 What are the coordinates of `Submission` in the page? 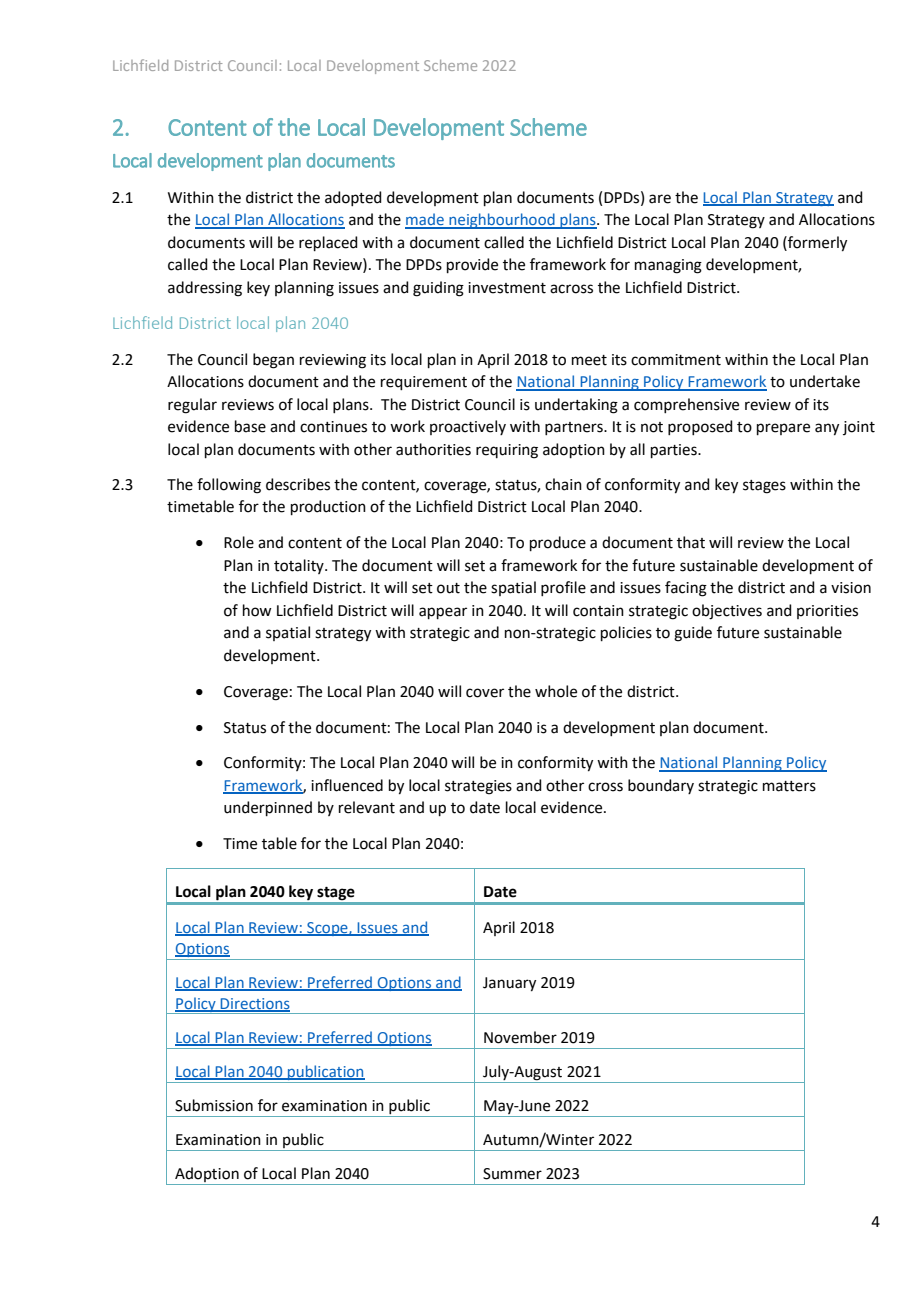 It's located at (214, 1105).
